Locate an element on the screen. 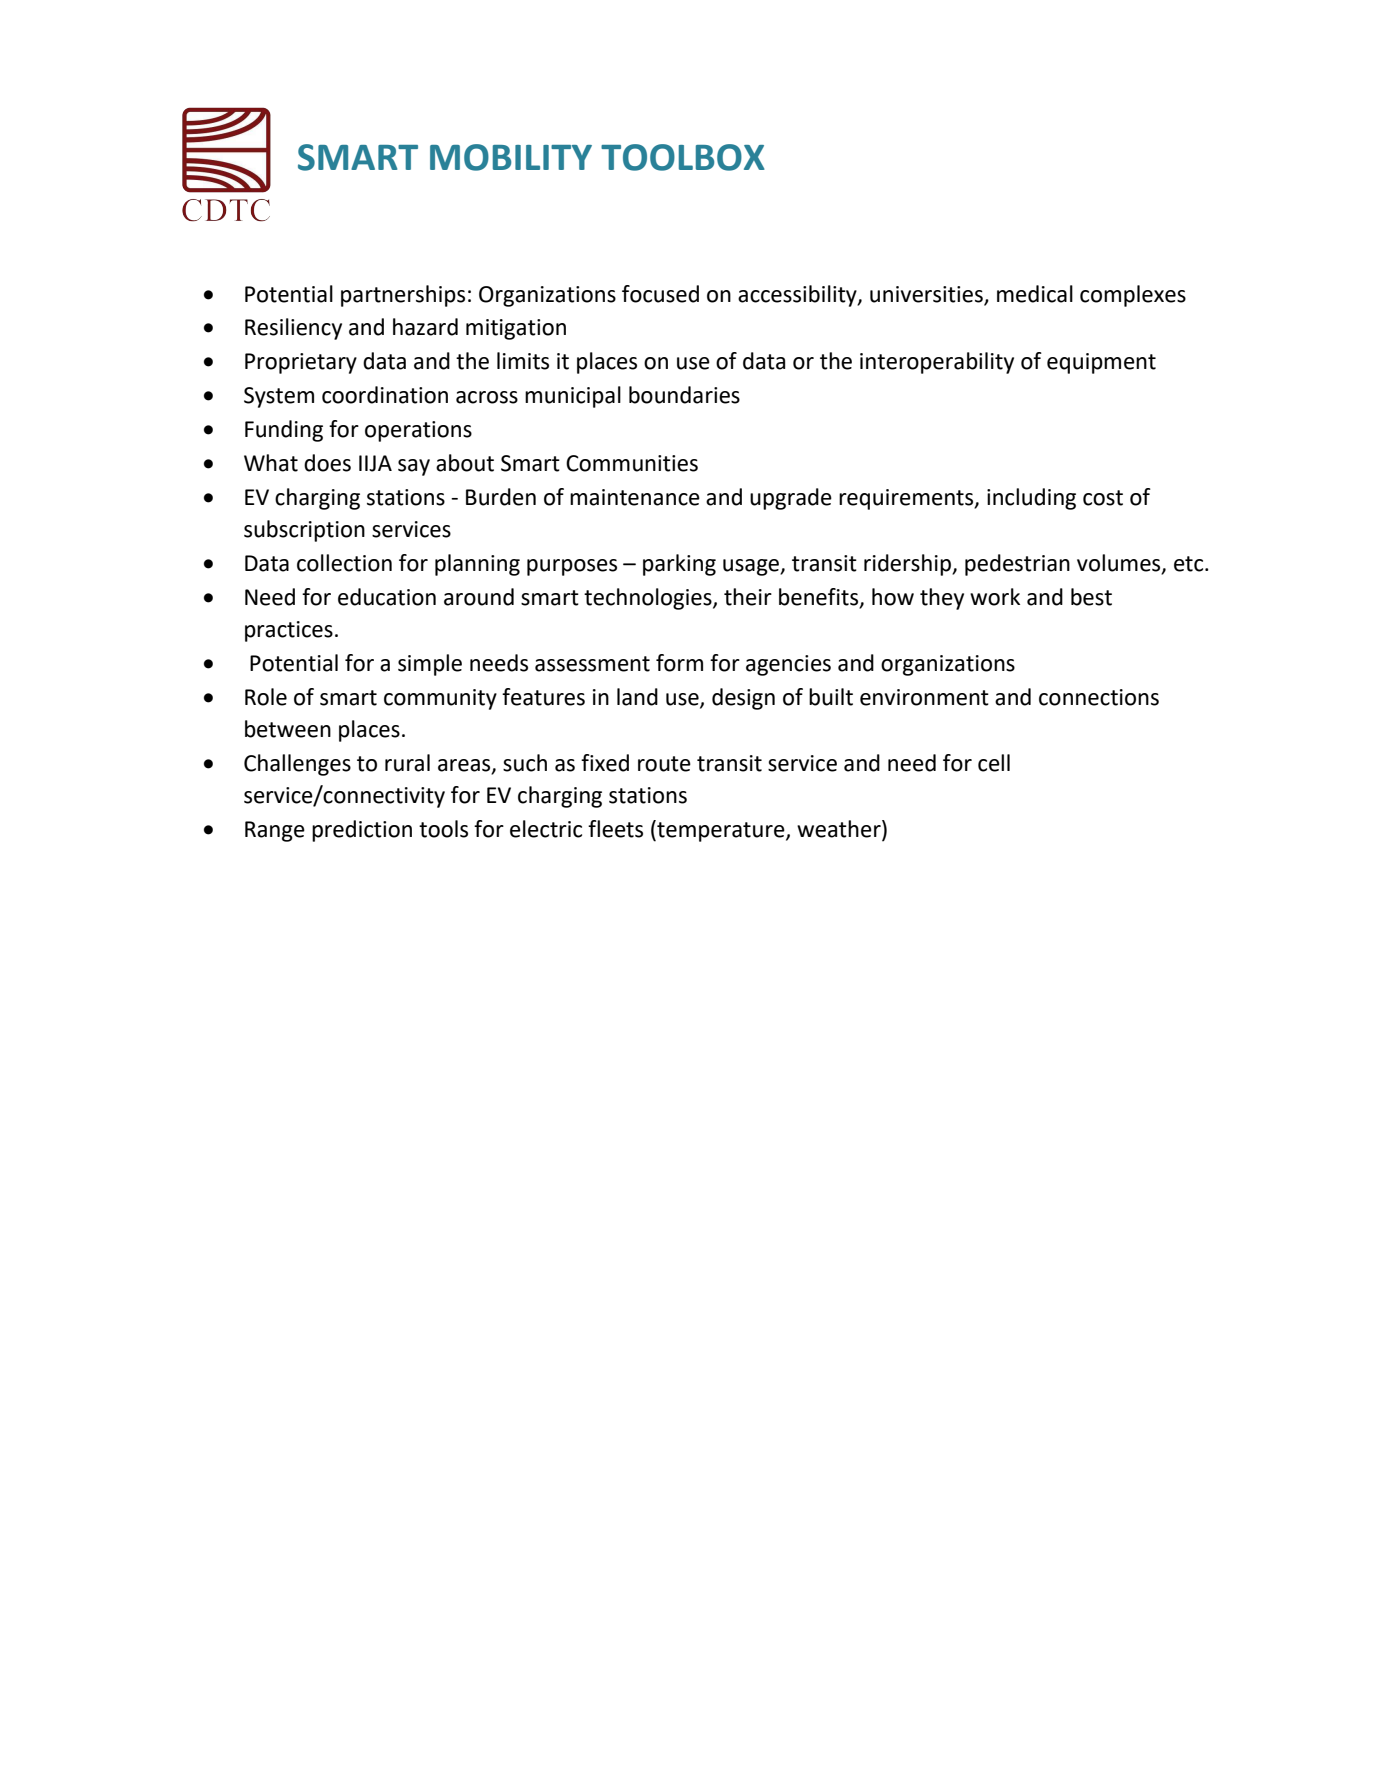 The height and width of the screenshot is (1777, 1373). focused is located at coordinates (660, 294).
